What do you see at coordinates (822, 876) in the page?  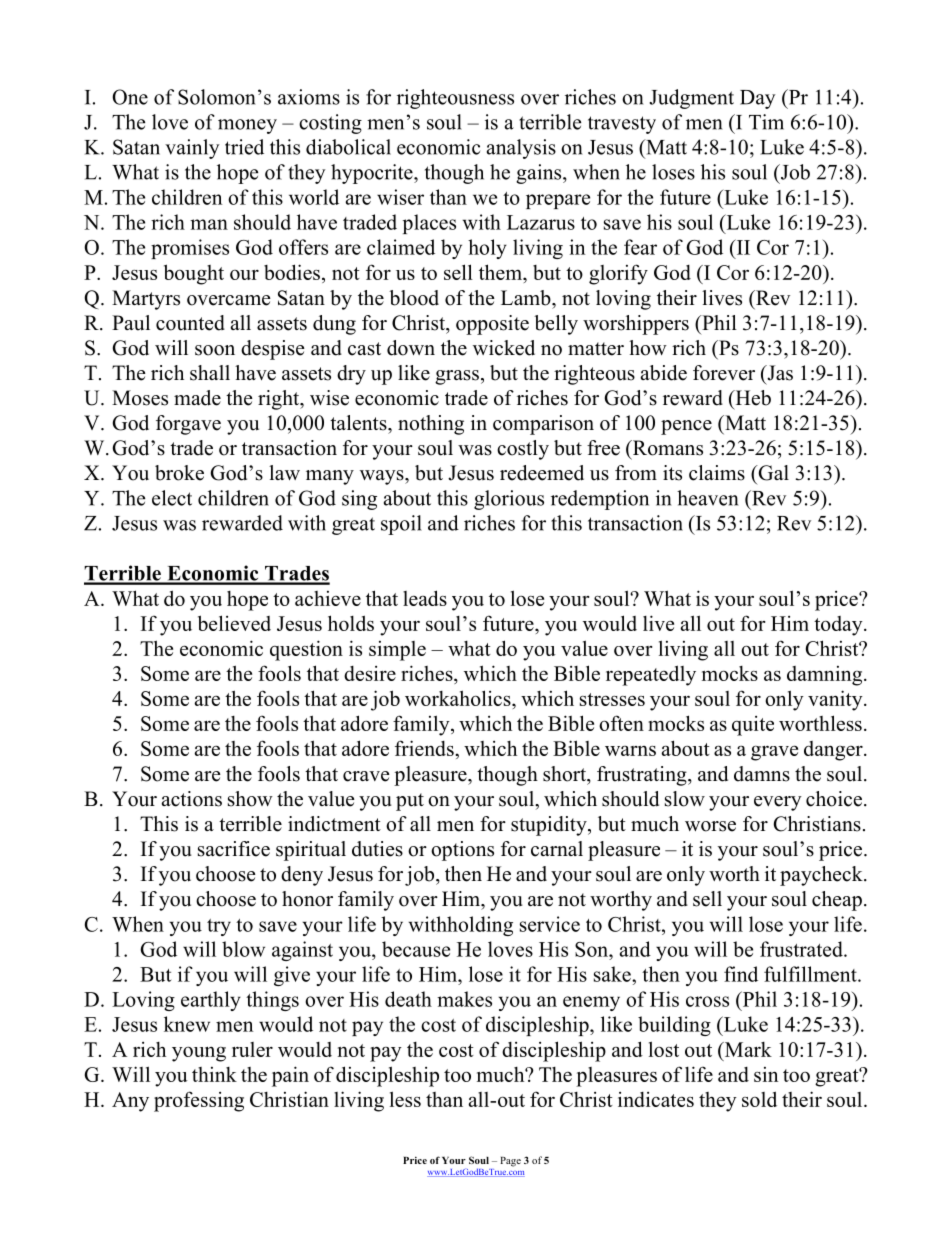 I see `paycheck` at bounding box center [822, 876].
